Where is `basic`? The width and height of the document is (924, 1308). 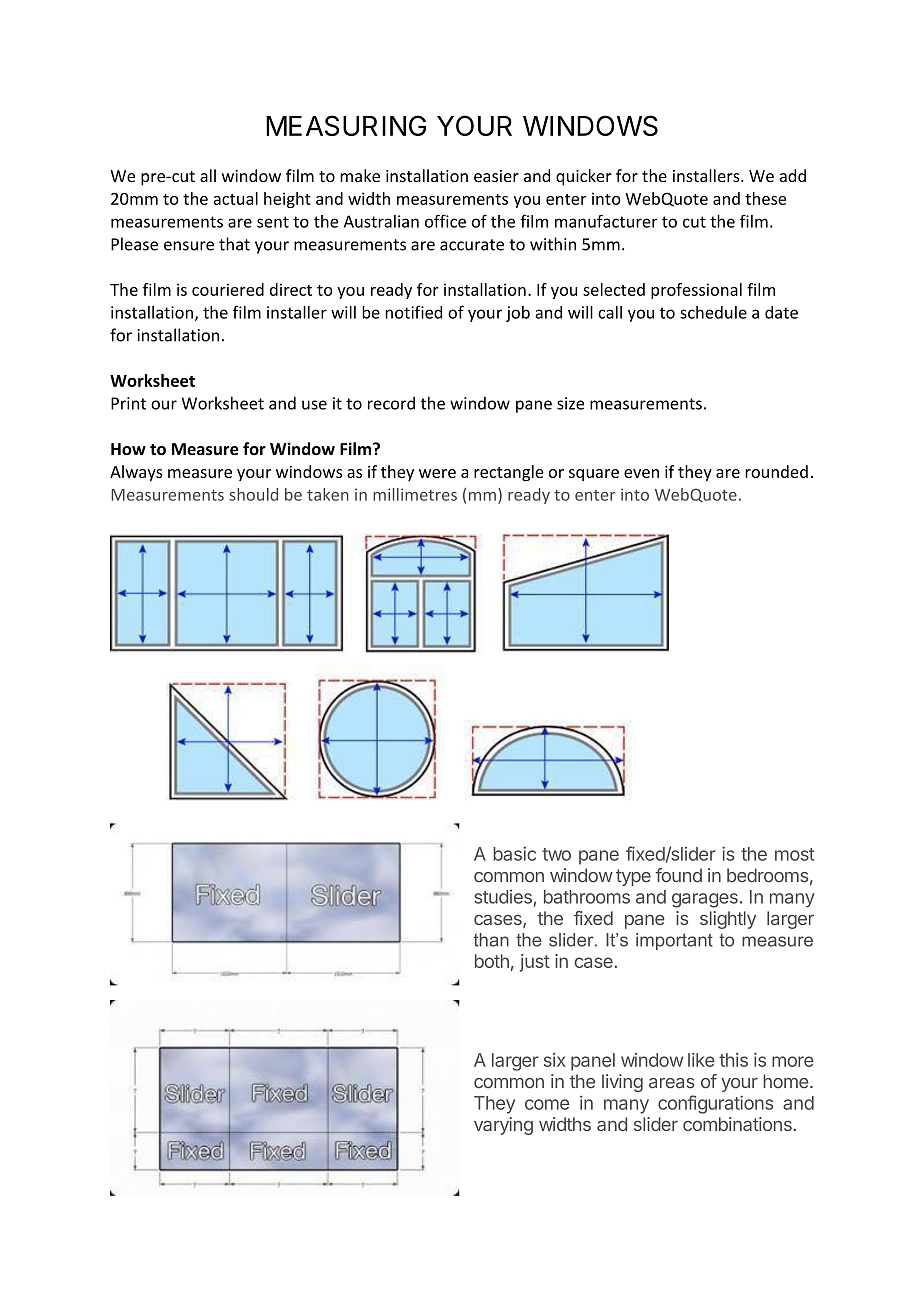 basic is located at coordinates (514, 853).
